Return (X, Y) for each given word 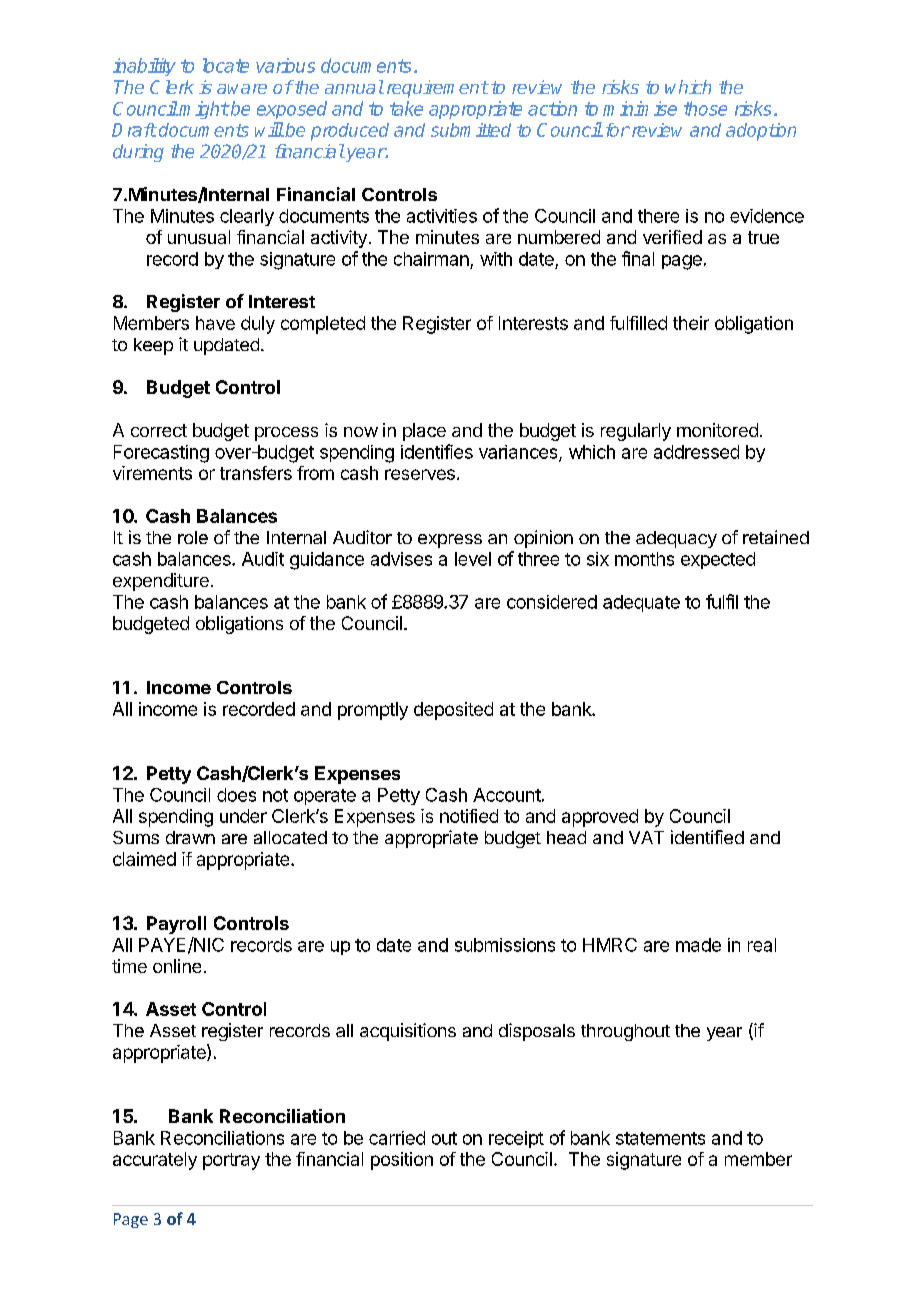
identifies (437, 451)
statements (660, 1138)
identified (707, 837)
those (705, 108)
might (203, 110)
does (236, 795)
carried (397, 1138)
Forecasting (161, 454)
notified (469, 816)
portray (231, 1161)
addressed (696, 452)
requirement (437, 89)
